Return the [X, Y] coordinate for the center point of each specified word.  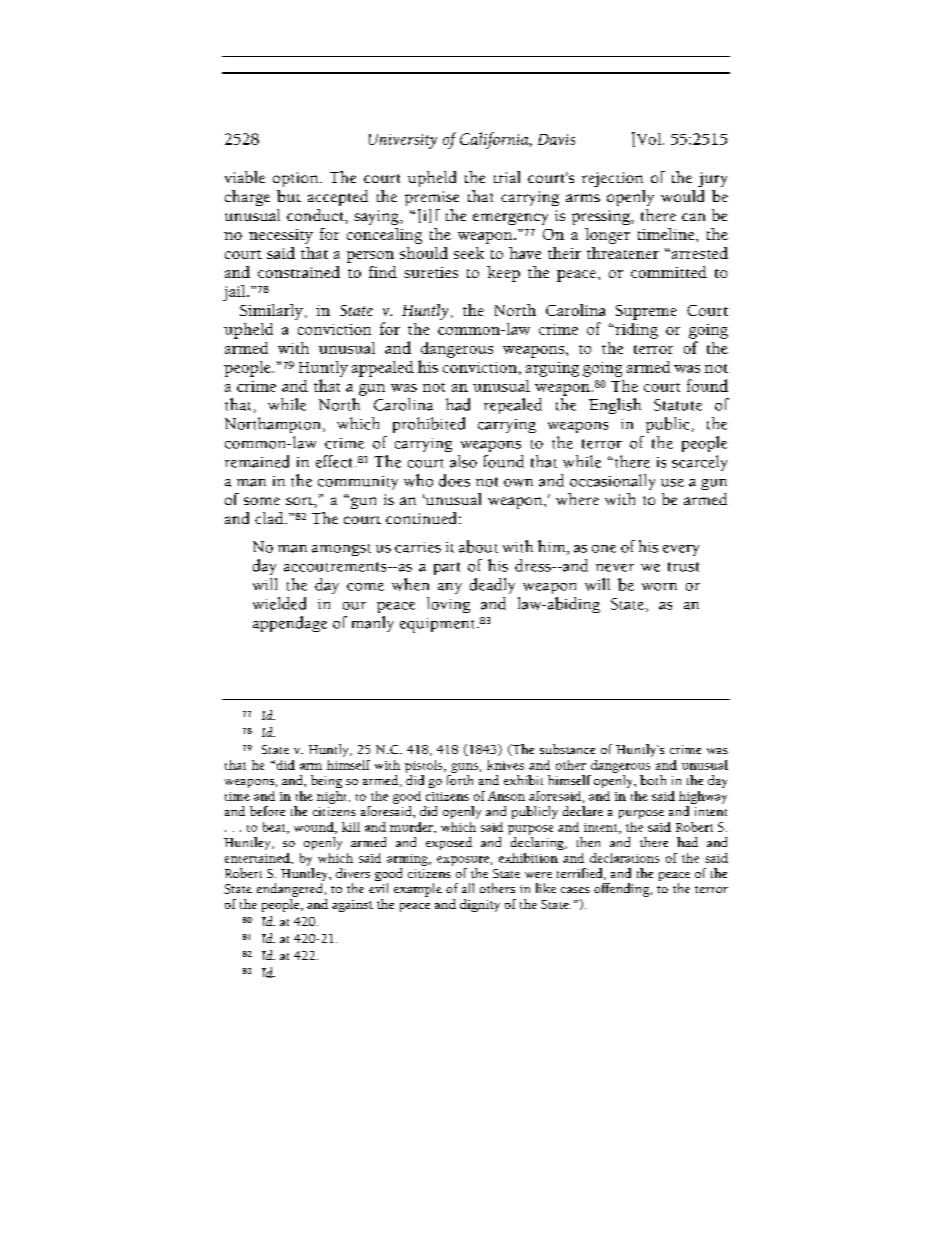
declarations [624, 858]
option [297, 179]
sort [300, 501]
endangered [289, 890]
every [681, 550]
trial [507, 177]
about [478, 546]
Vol [649, 139]
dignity [480, 905]
